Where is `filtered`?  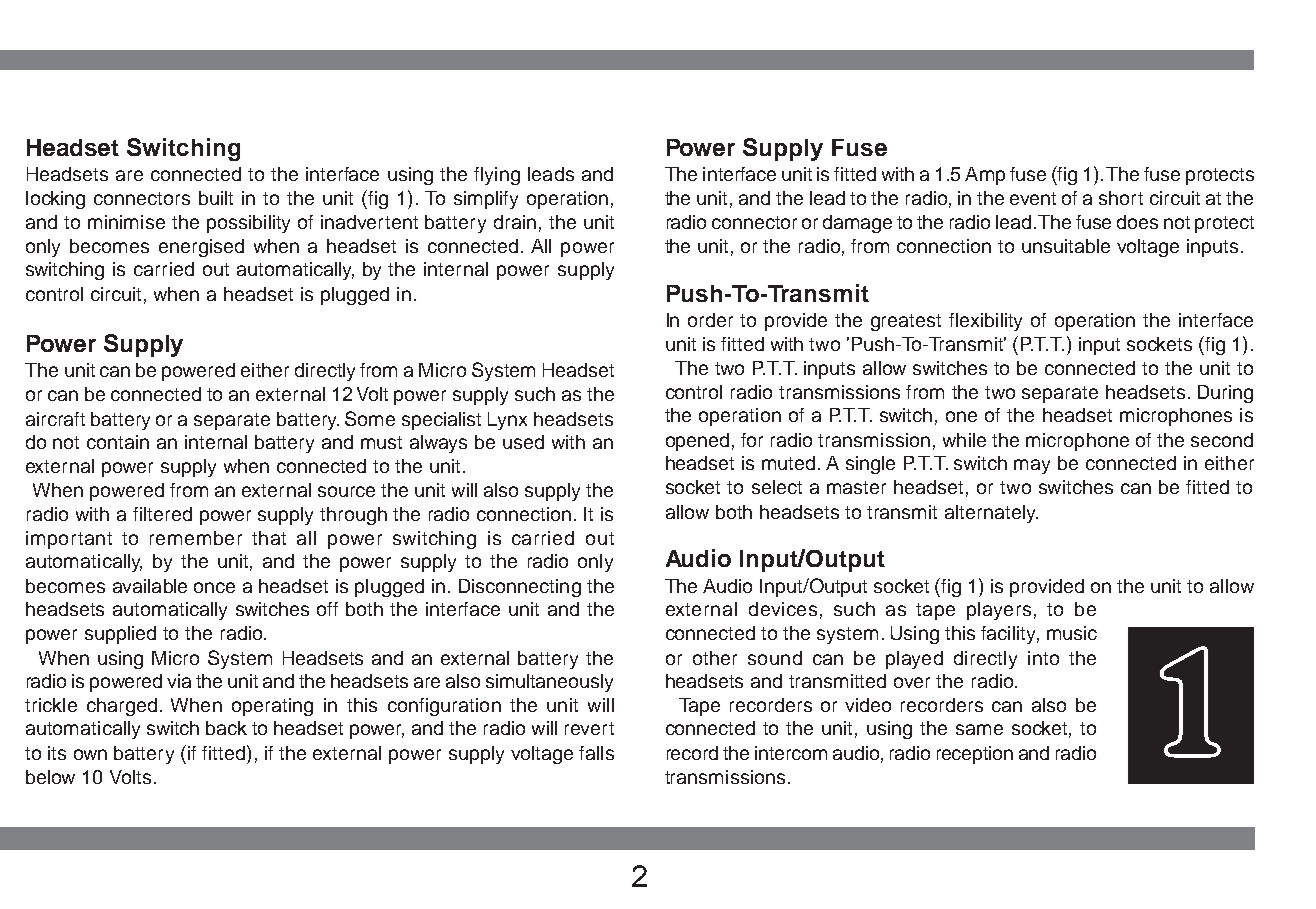
filtered is located at coordinates (162, 514).
